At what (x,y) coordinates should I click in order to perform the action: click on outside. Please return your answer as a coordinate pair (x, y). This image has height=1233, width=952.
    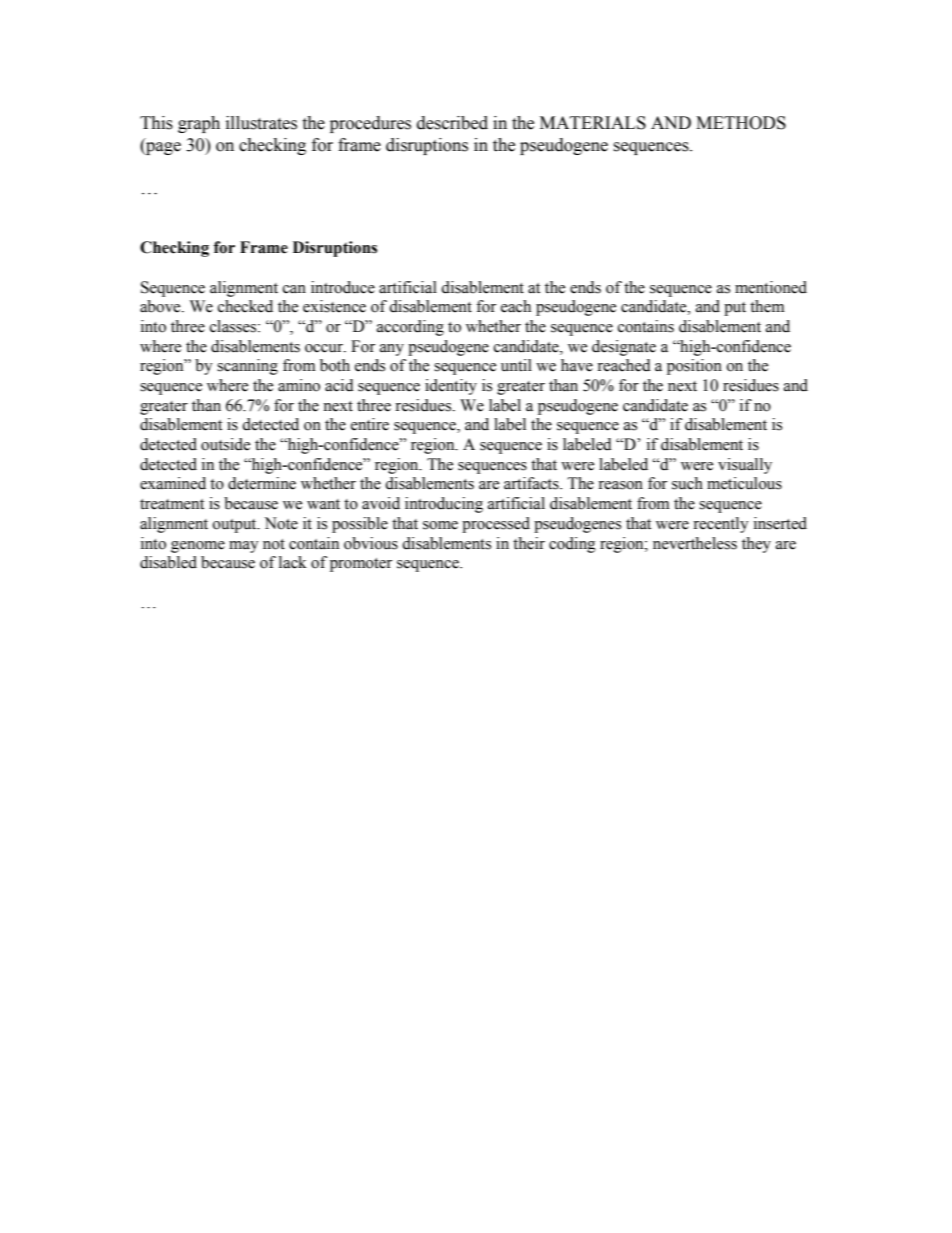
    Looking at the image, I should click on (225, 444).
